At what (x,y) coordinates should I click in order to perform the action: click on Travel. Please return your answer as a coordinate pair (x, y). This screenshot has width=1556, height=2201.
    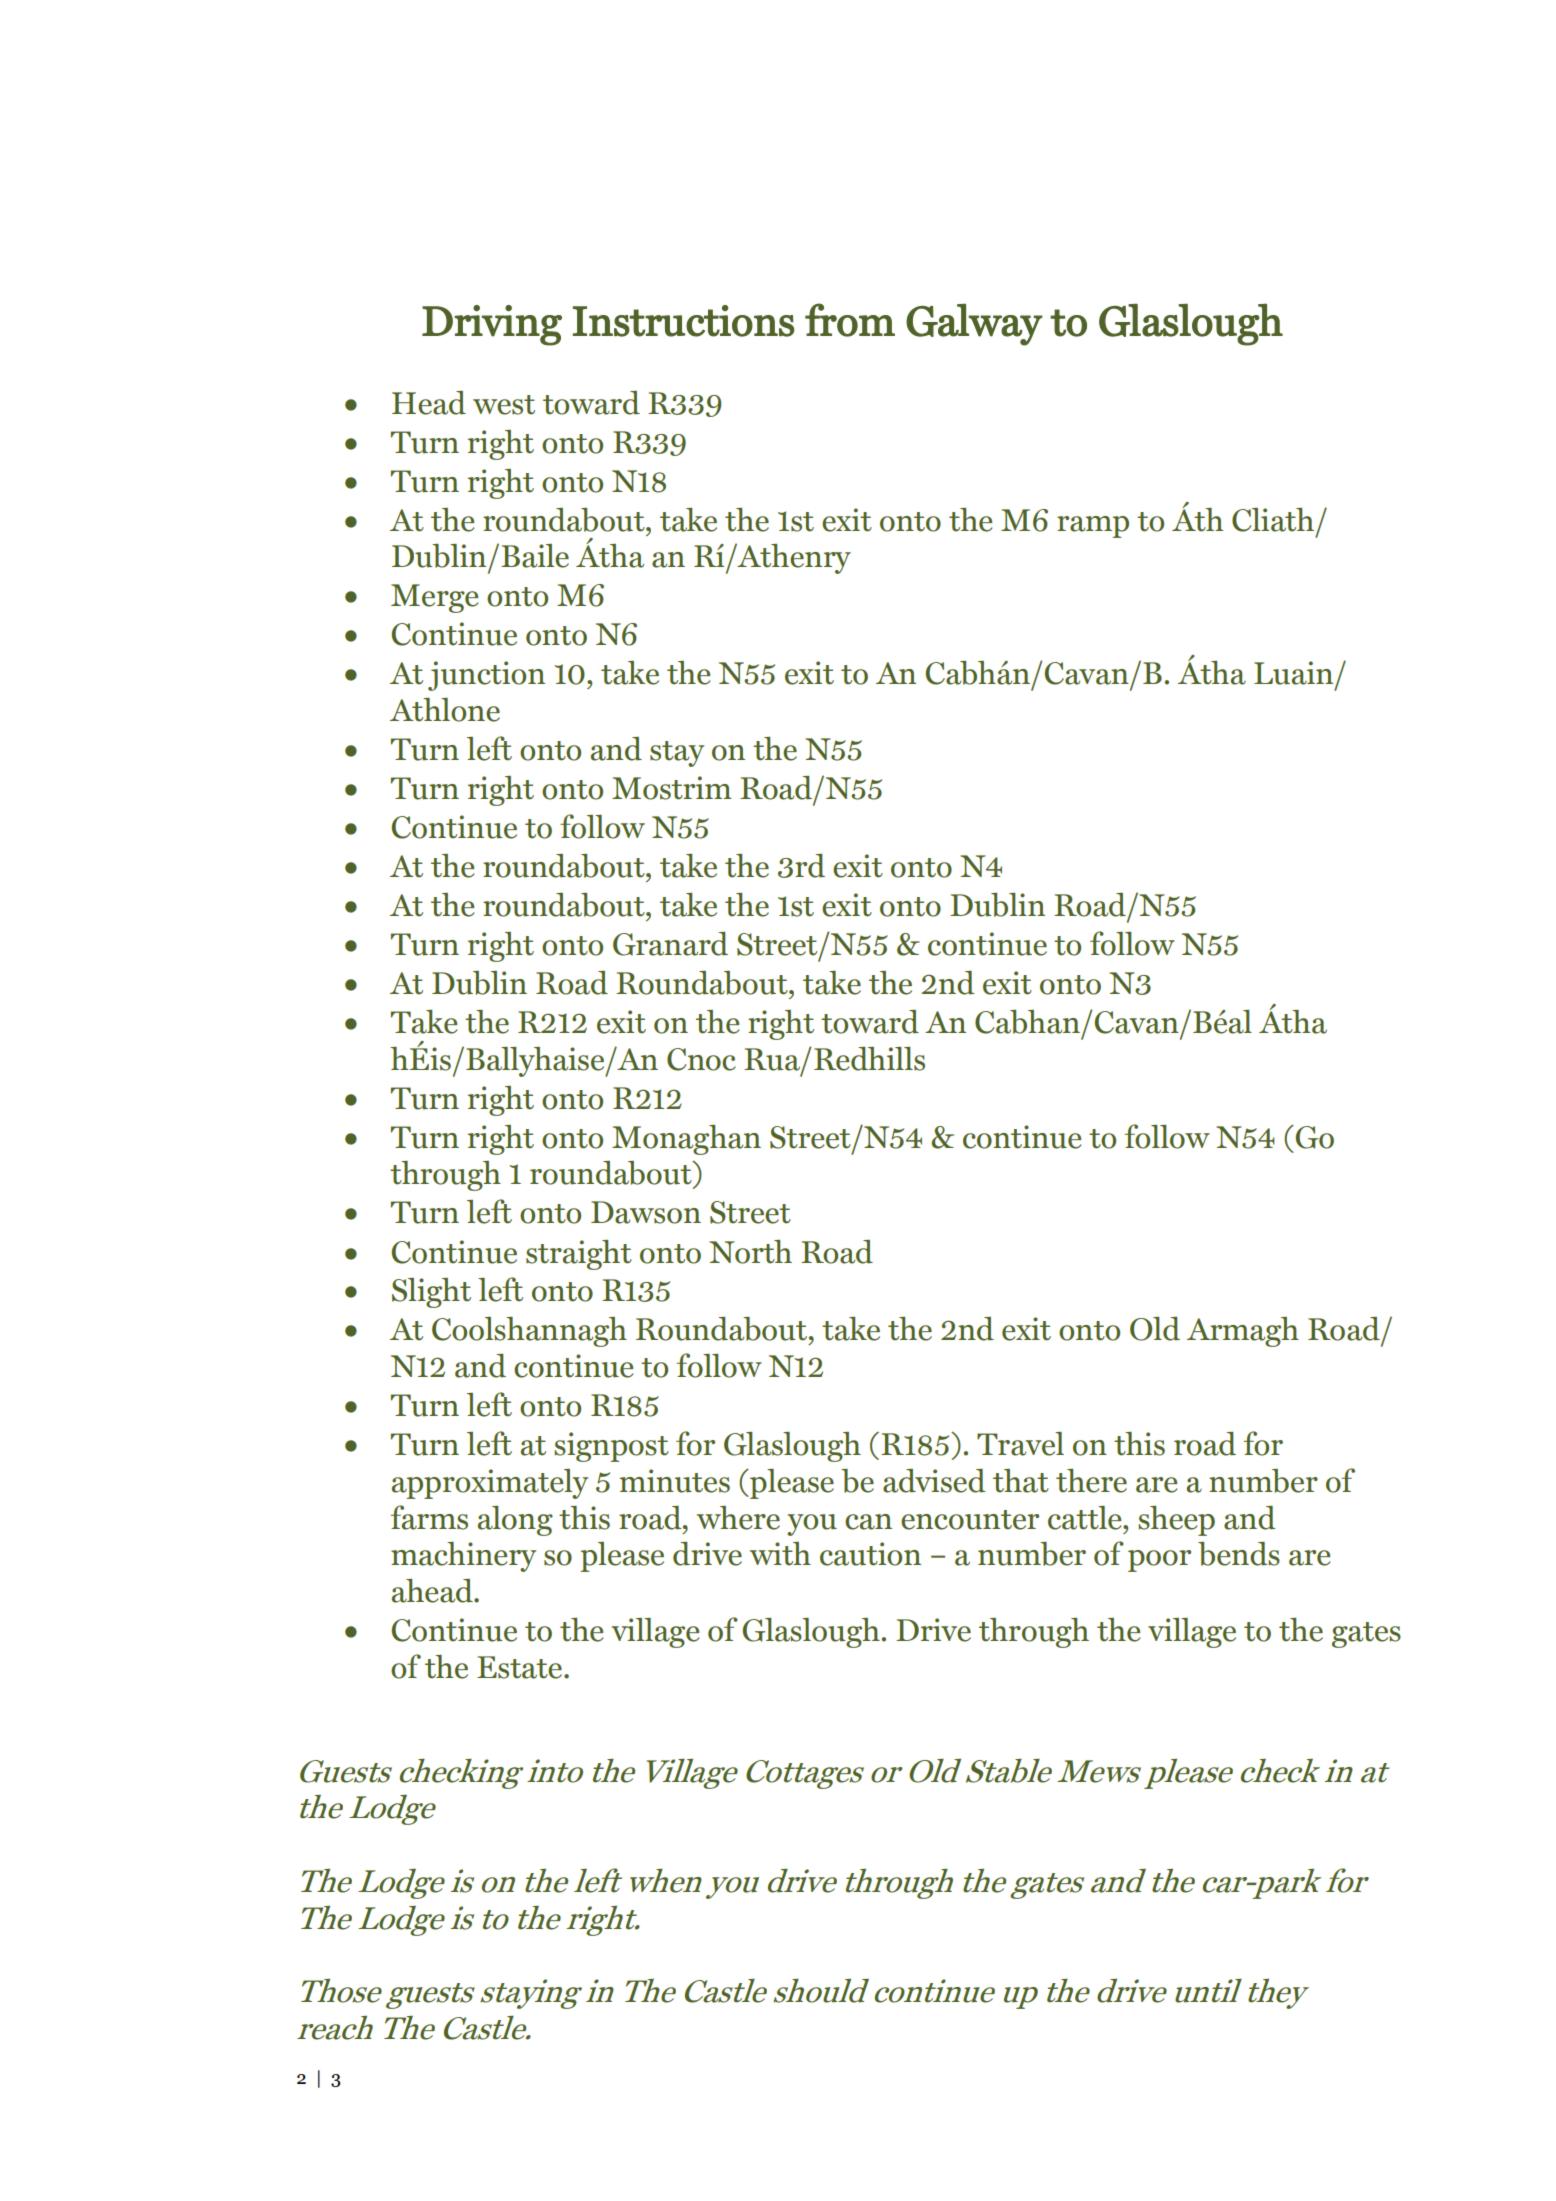
    Looking at the image, I should click on (1020, 1444).
